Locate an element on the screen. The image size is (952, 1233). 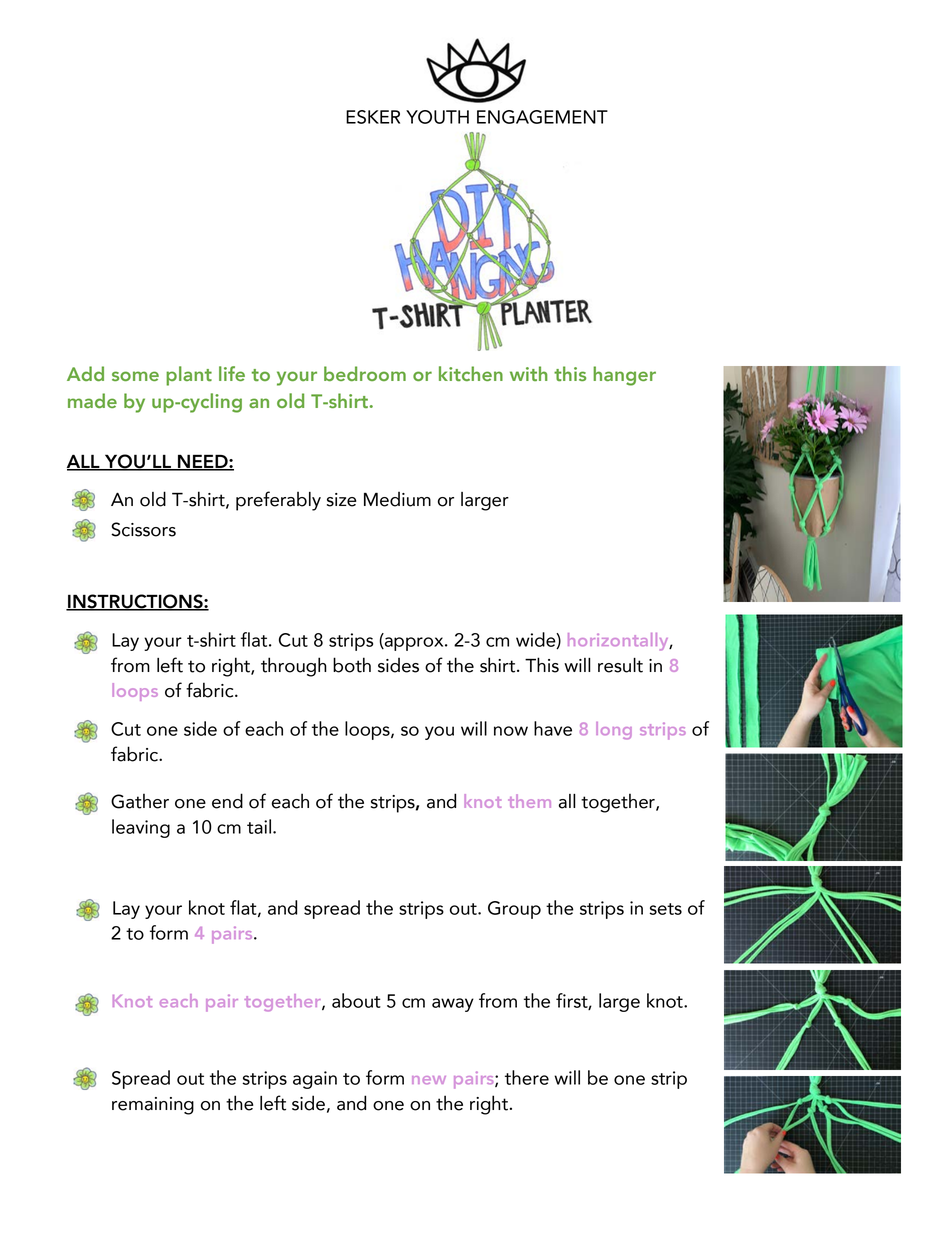
Gather is located at coordinates (140, 801).
